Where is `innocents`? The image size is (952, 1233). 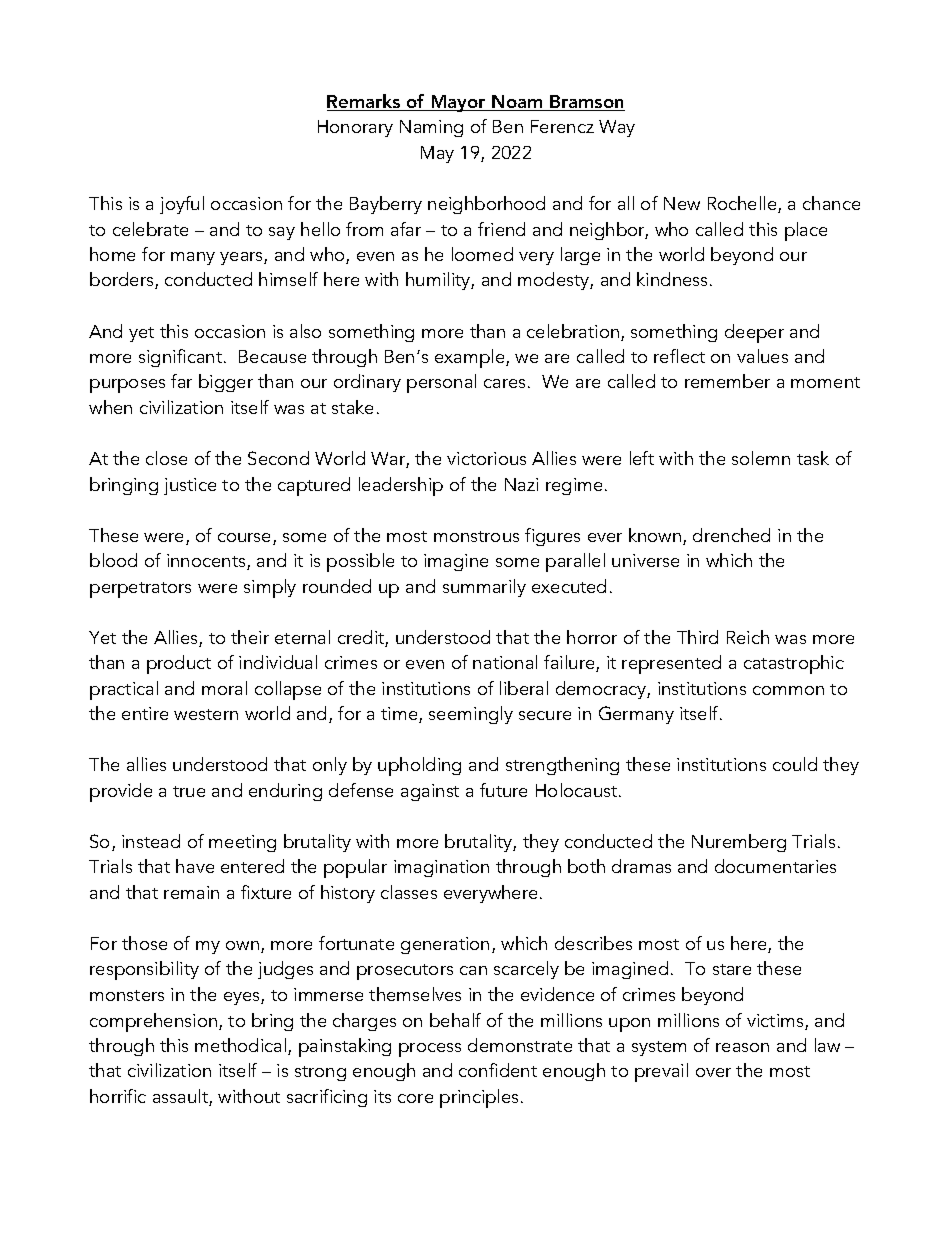 innocents is located at coordinates (207, 562).
